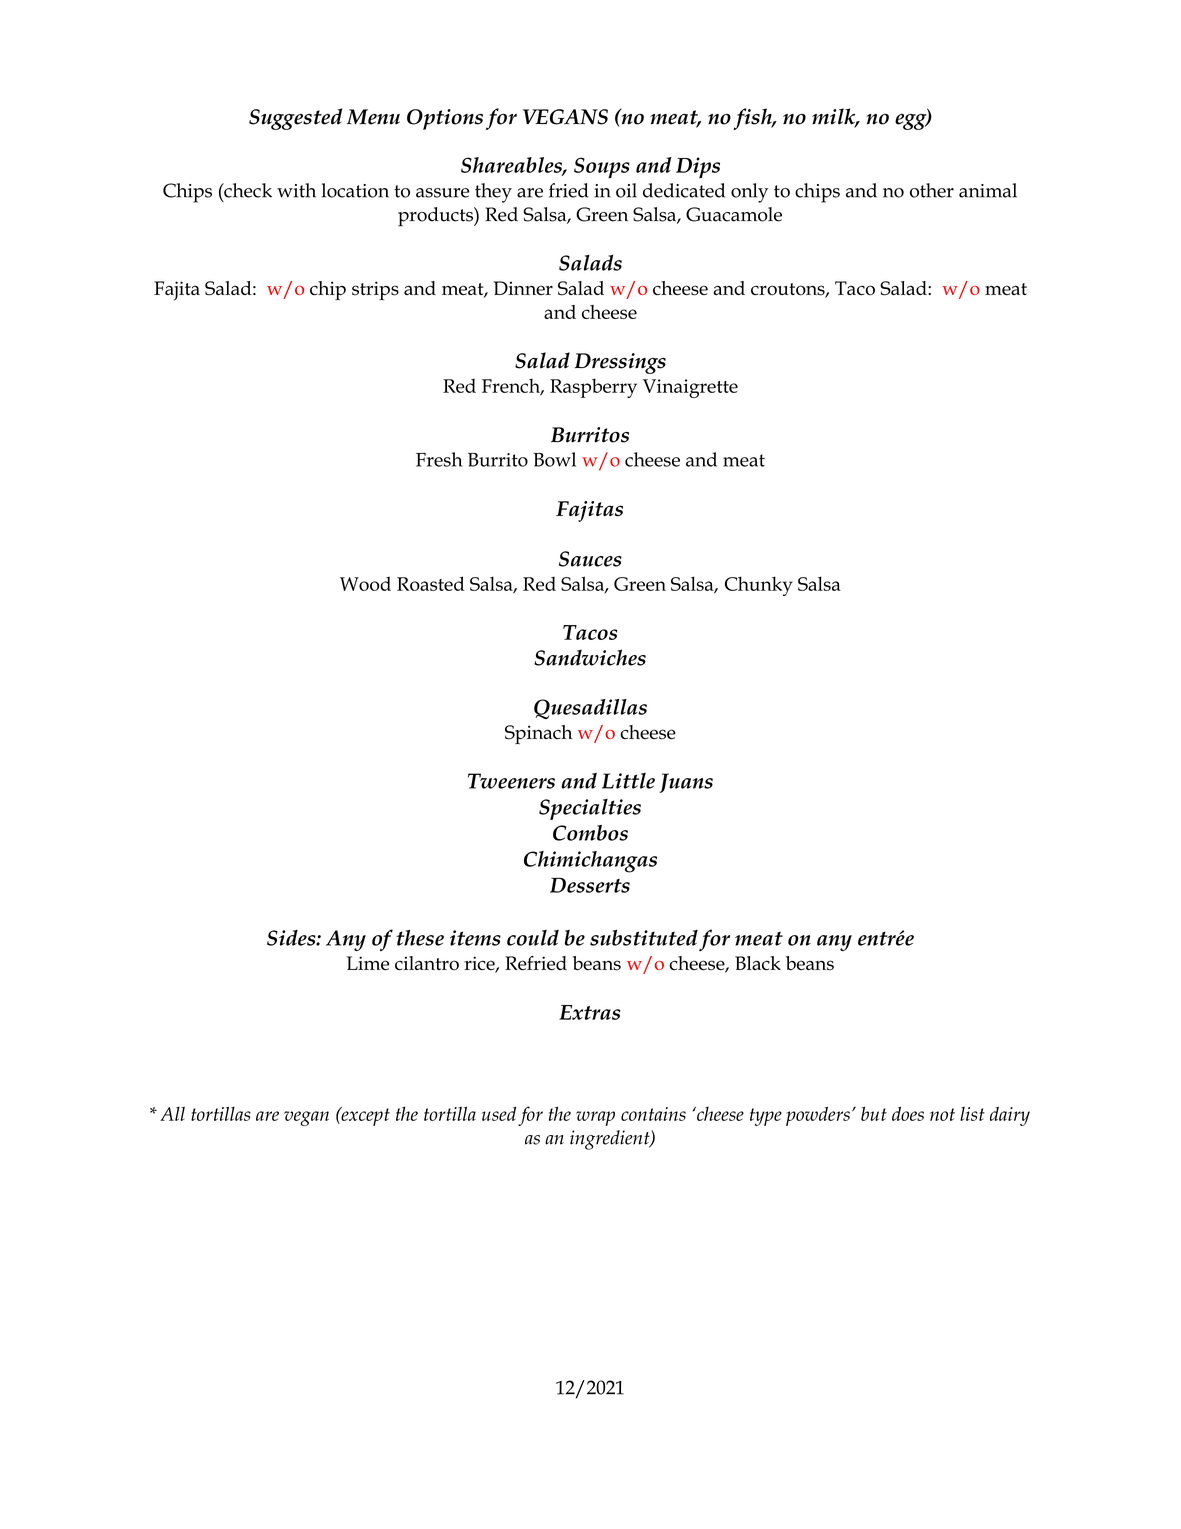 This image has height=1529, width=1181. I want to click on Chunky, so click(759, 586).
